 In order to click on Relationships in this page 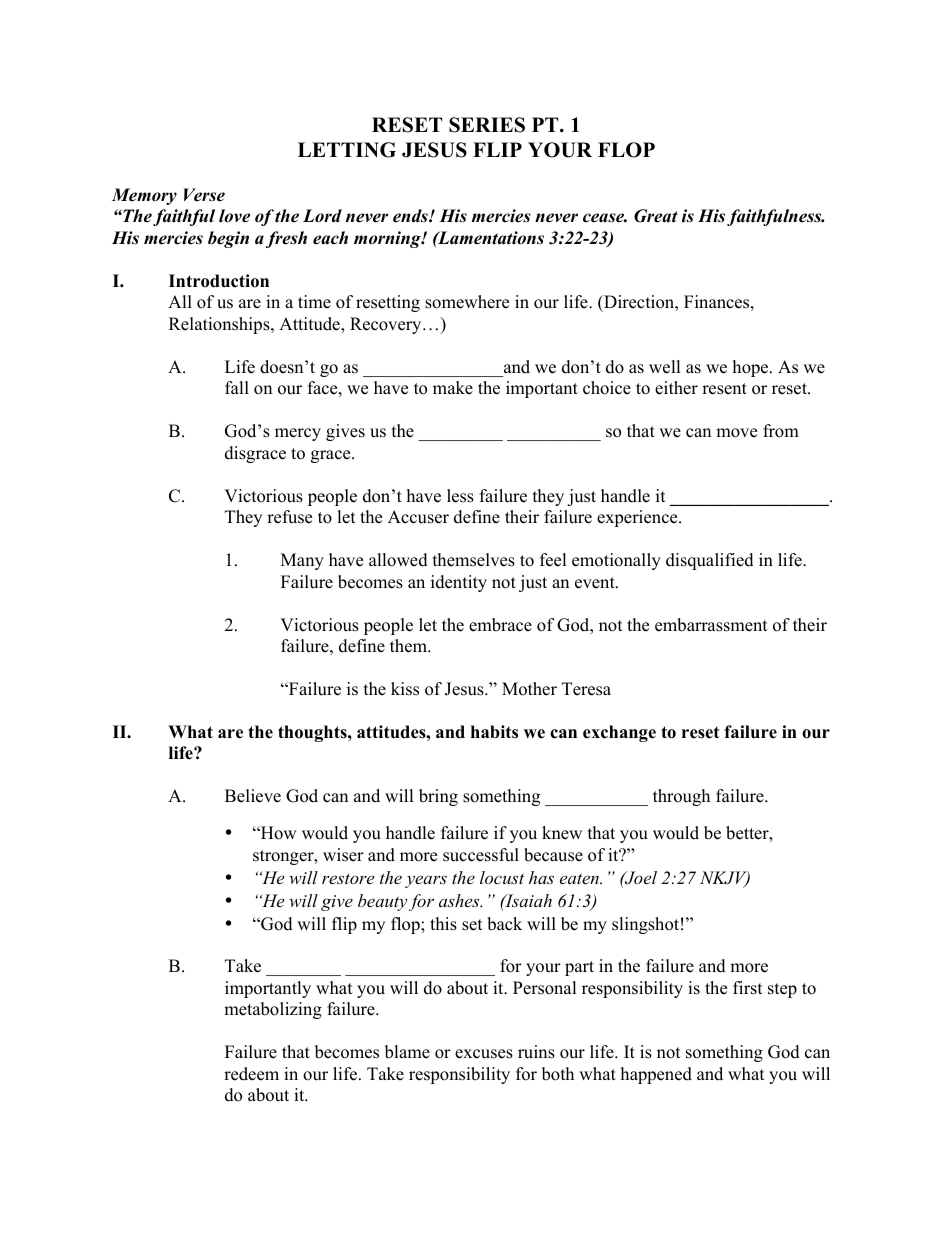, I will do `click(220, 325)`.
